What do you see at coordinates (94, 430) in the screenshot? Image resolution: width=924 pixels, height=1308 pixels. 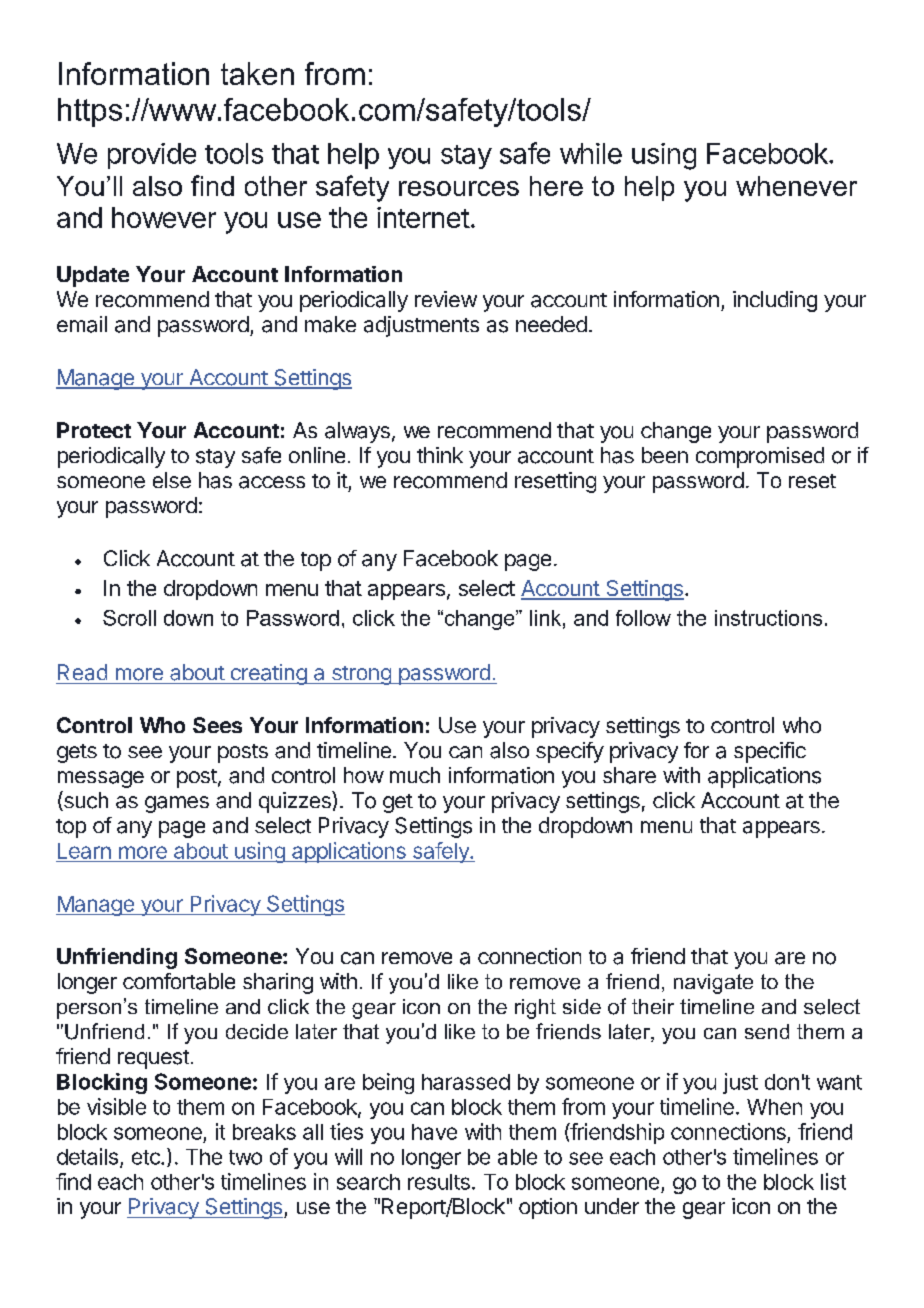 I see `Protect` at bounding box center [94, 430].
